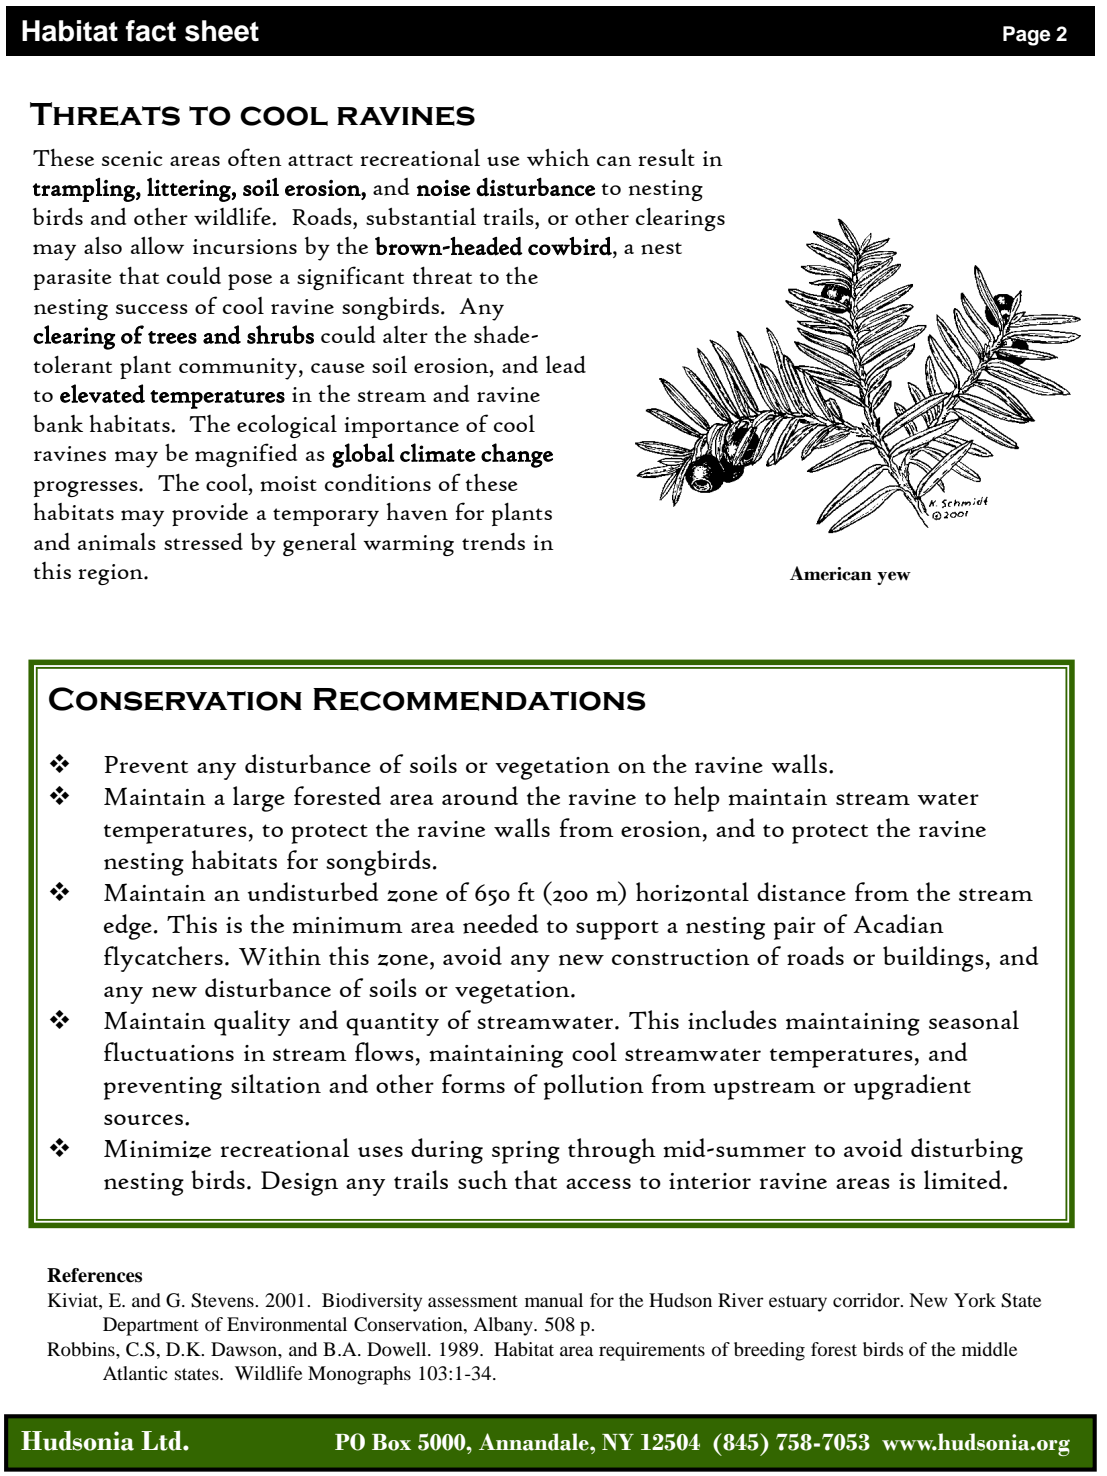 This image has width=1107, height=1476. I want to click on yew, so click(894, 578).
